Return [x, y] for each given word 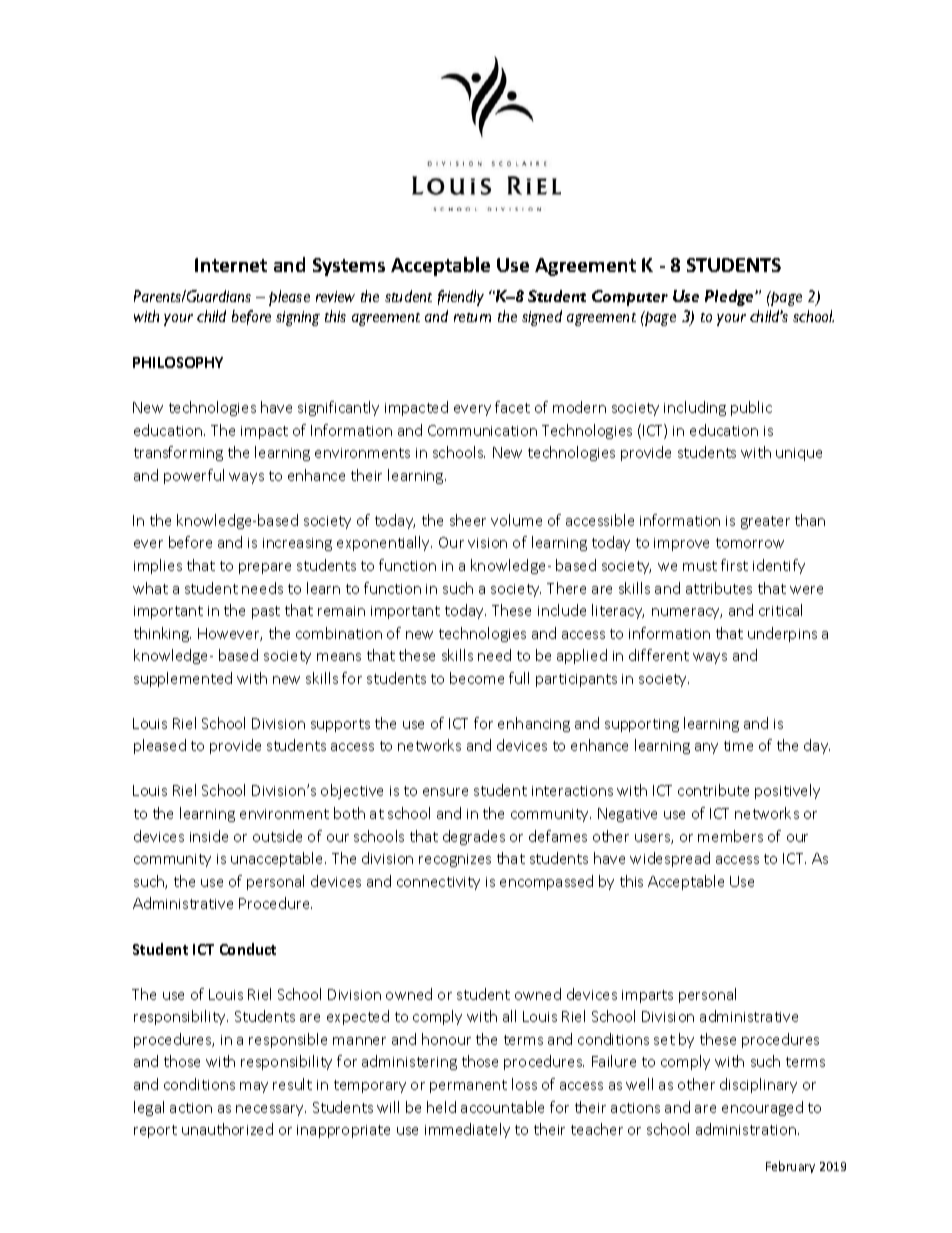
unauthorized [227, 1129]
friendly [461, 298]
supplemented [183, 679]
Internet [231, 265]
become [477, 678]
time [738, 746]
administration [746, 1129]
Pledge [730, 298]
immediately [467, 1130]
